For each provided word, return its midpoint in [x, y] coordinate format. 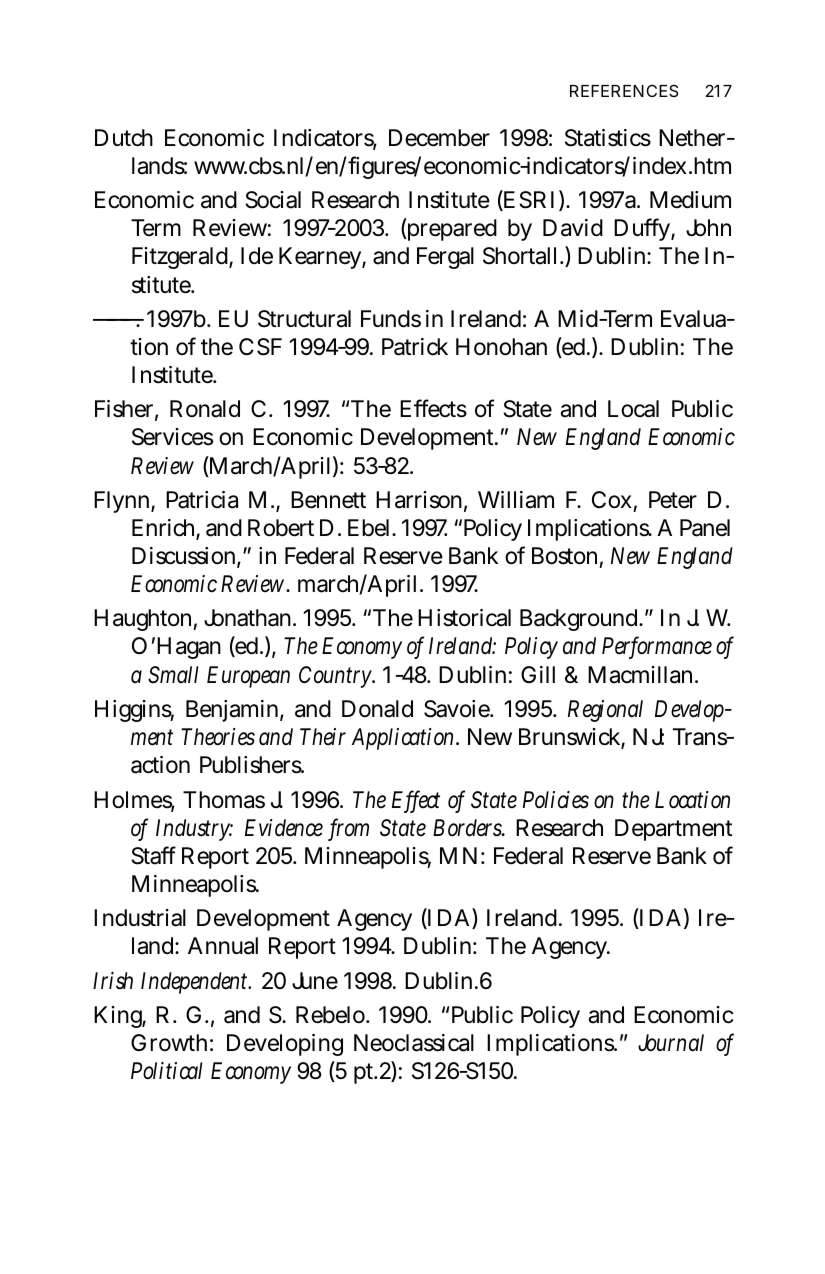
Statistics [608, 138]
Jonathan [249, 618]
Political [167, 1071]
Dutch [124, 138]
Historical [464, 618]
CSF [260, 347]
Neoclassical [414, 1043]
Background [580, 620]
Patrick [415, 347]
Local [633, 409]
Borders [469, 828]
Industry [194, 830]
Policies [556, 800]
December [439, 138]
